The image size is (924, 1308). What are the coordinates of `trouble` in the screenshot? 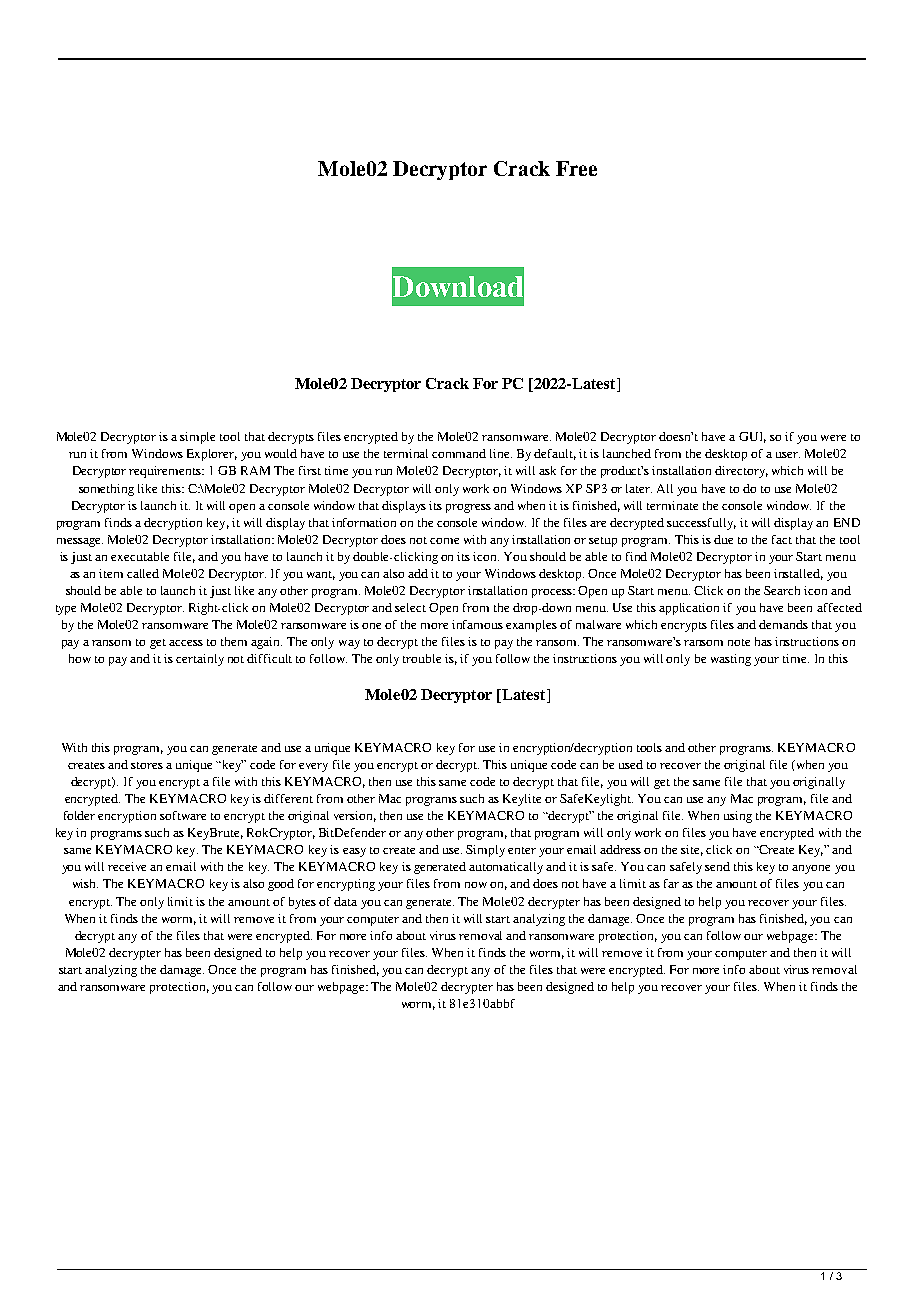 It's located at (422, 658).
